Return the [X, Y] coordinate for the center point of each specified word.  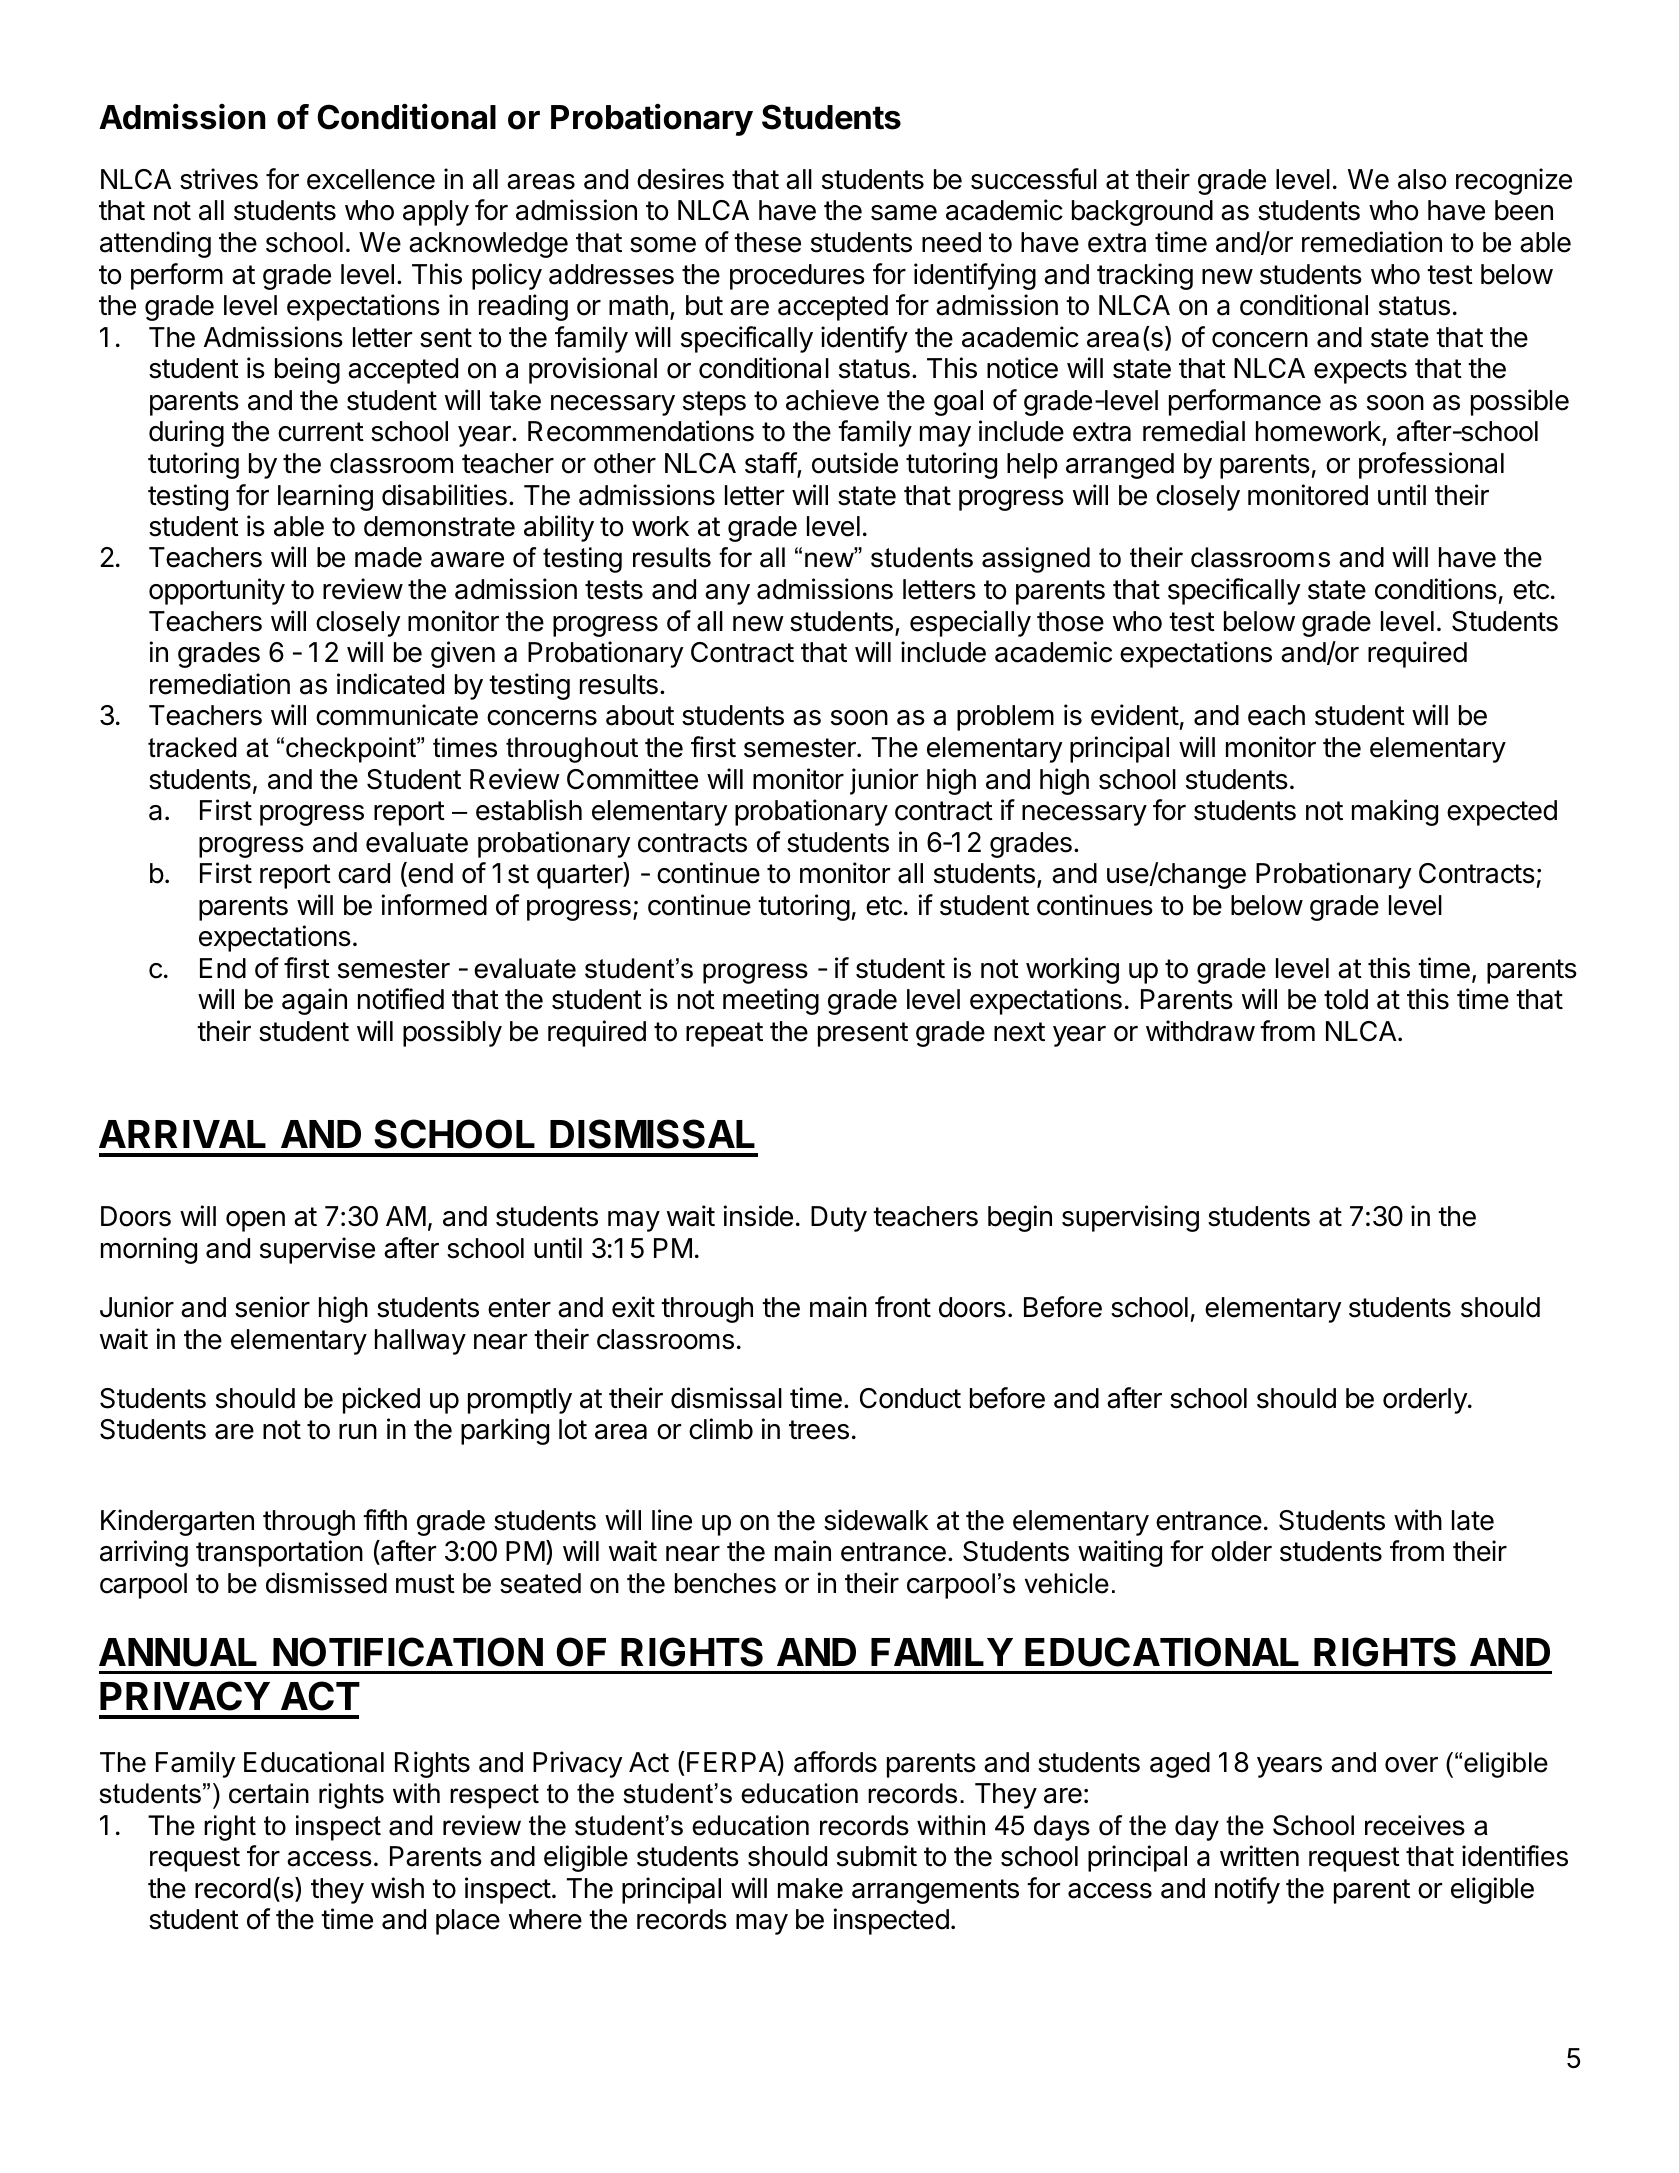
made [388, 557]
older [1241, 1551]
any [727, 594]
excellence [371, 179]
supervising [1130, 1218]
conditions [1436, 589]
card [364, 873]
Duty [839, 1219]
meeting [771, 1001]
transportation [279, 1553]
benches [725, 1583]
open [255, 1221]
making [1395, 812]
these [767, 242]
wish [397, 1888]
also [1422, 179]
